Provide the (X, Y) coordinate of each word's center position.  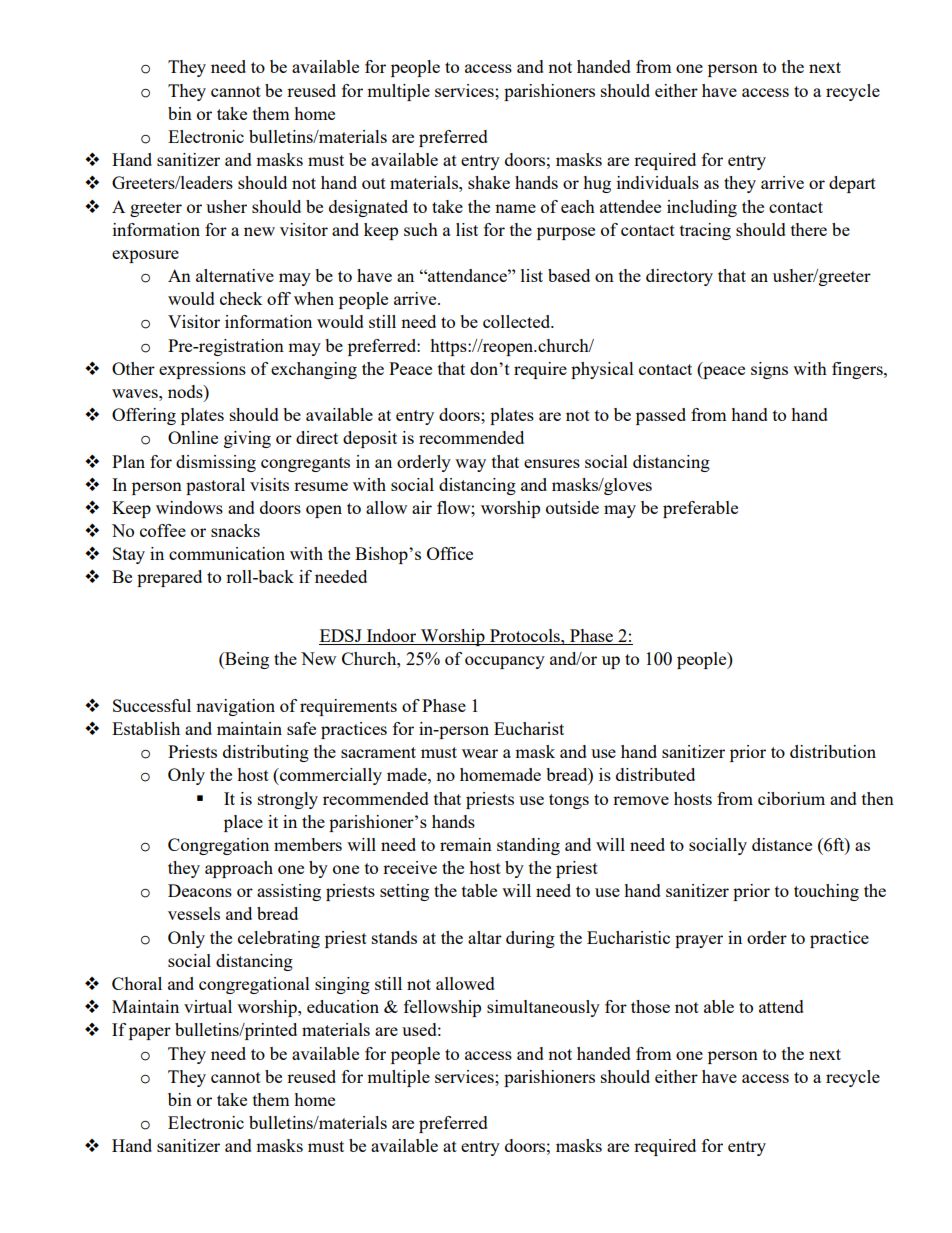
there (809, 229)
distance (782, 844)
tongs (569, 801)
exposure (145, 256)
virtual (208, 1006)
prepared (169, 578)
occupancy (505, 662)
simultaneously (543, 1008)
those (650, 1006)
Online (193, 437)
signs (769, 370)
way (470, 465)
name (515, 208)
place (243, 823)
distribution (833, 751)
